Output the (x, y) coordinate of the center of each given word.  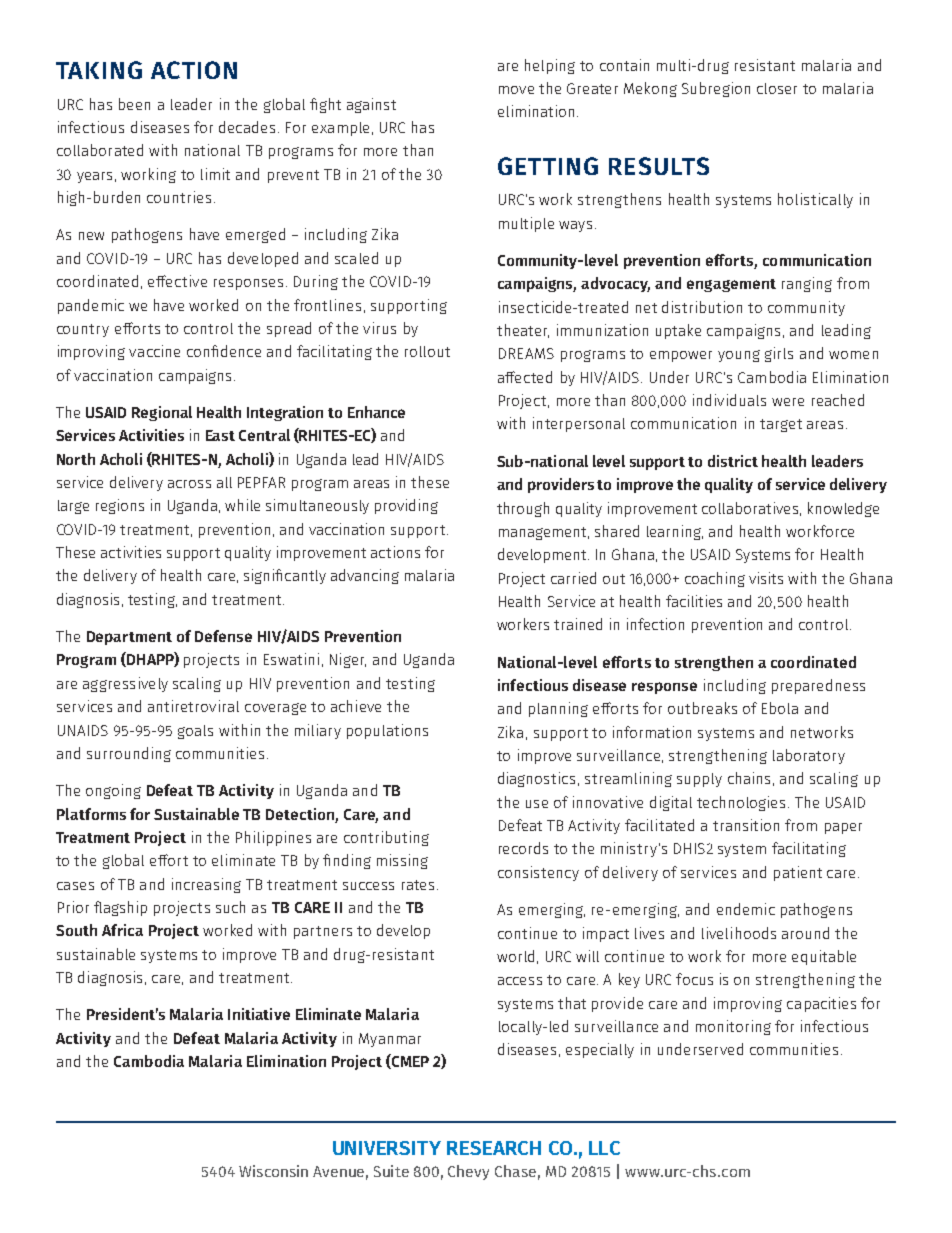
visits (766, 578)
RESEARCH (494, 1148)
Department (129, 638)
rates (418, 885)
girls (779, 354)
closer (777, 88)
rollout (427, 351)
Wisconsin (273, 1171)
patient (798, 873)
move (516, 90)
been (134, 104)
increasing (206, 885)
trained (578, 624)
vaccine (154, 351)
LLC (604, 1148)
